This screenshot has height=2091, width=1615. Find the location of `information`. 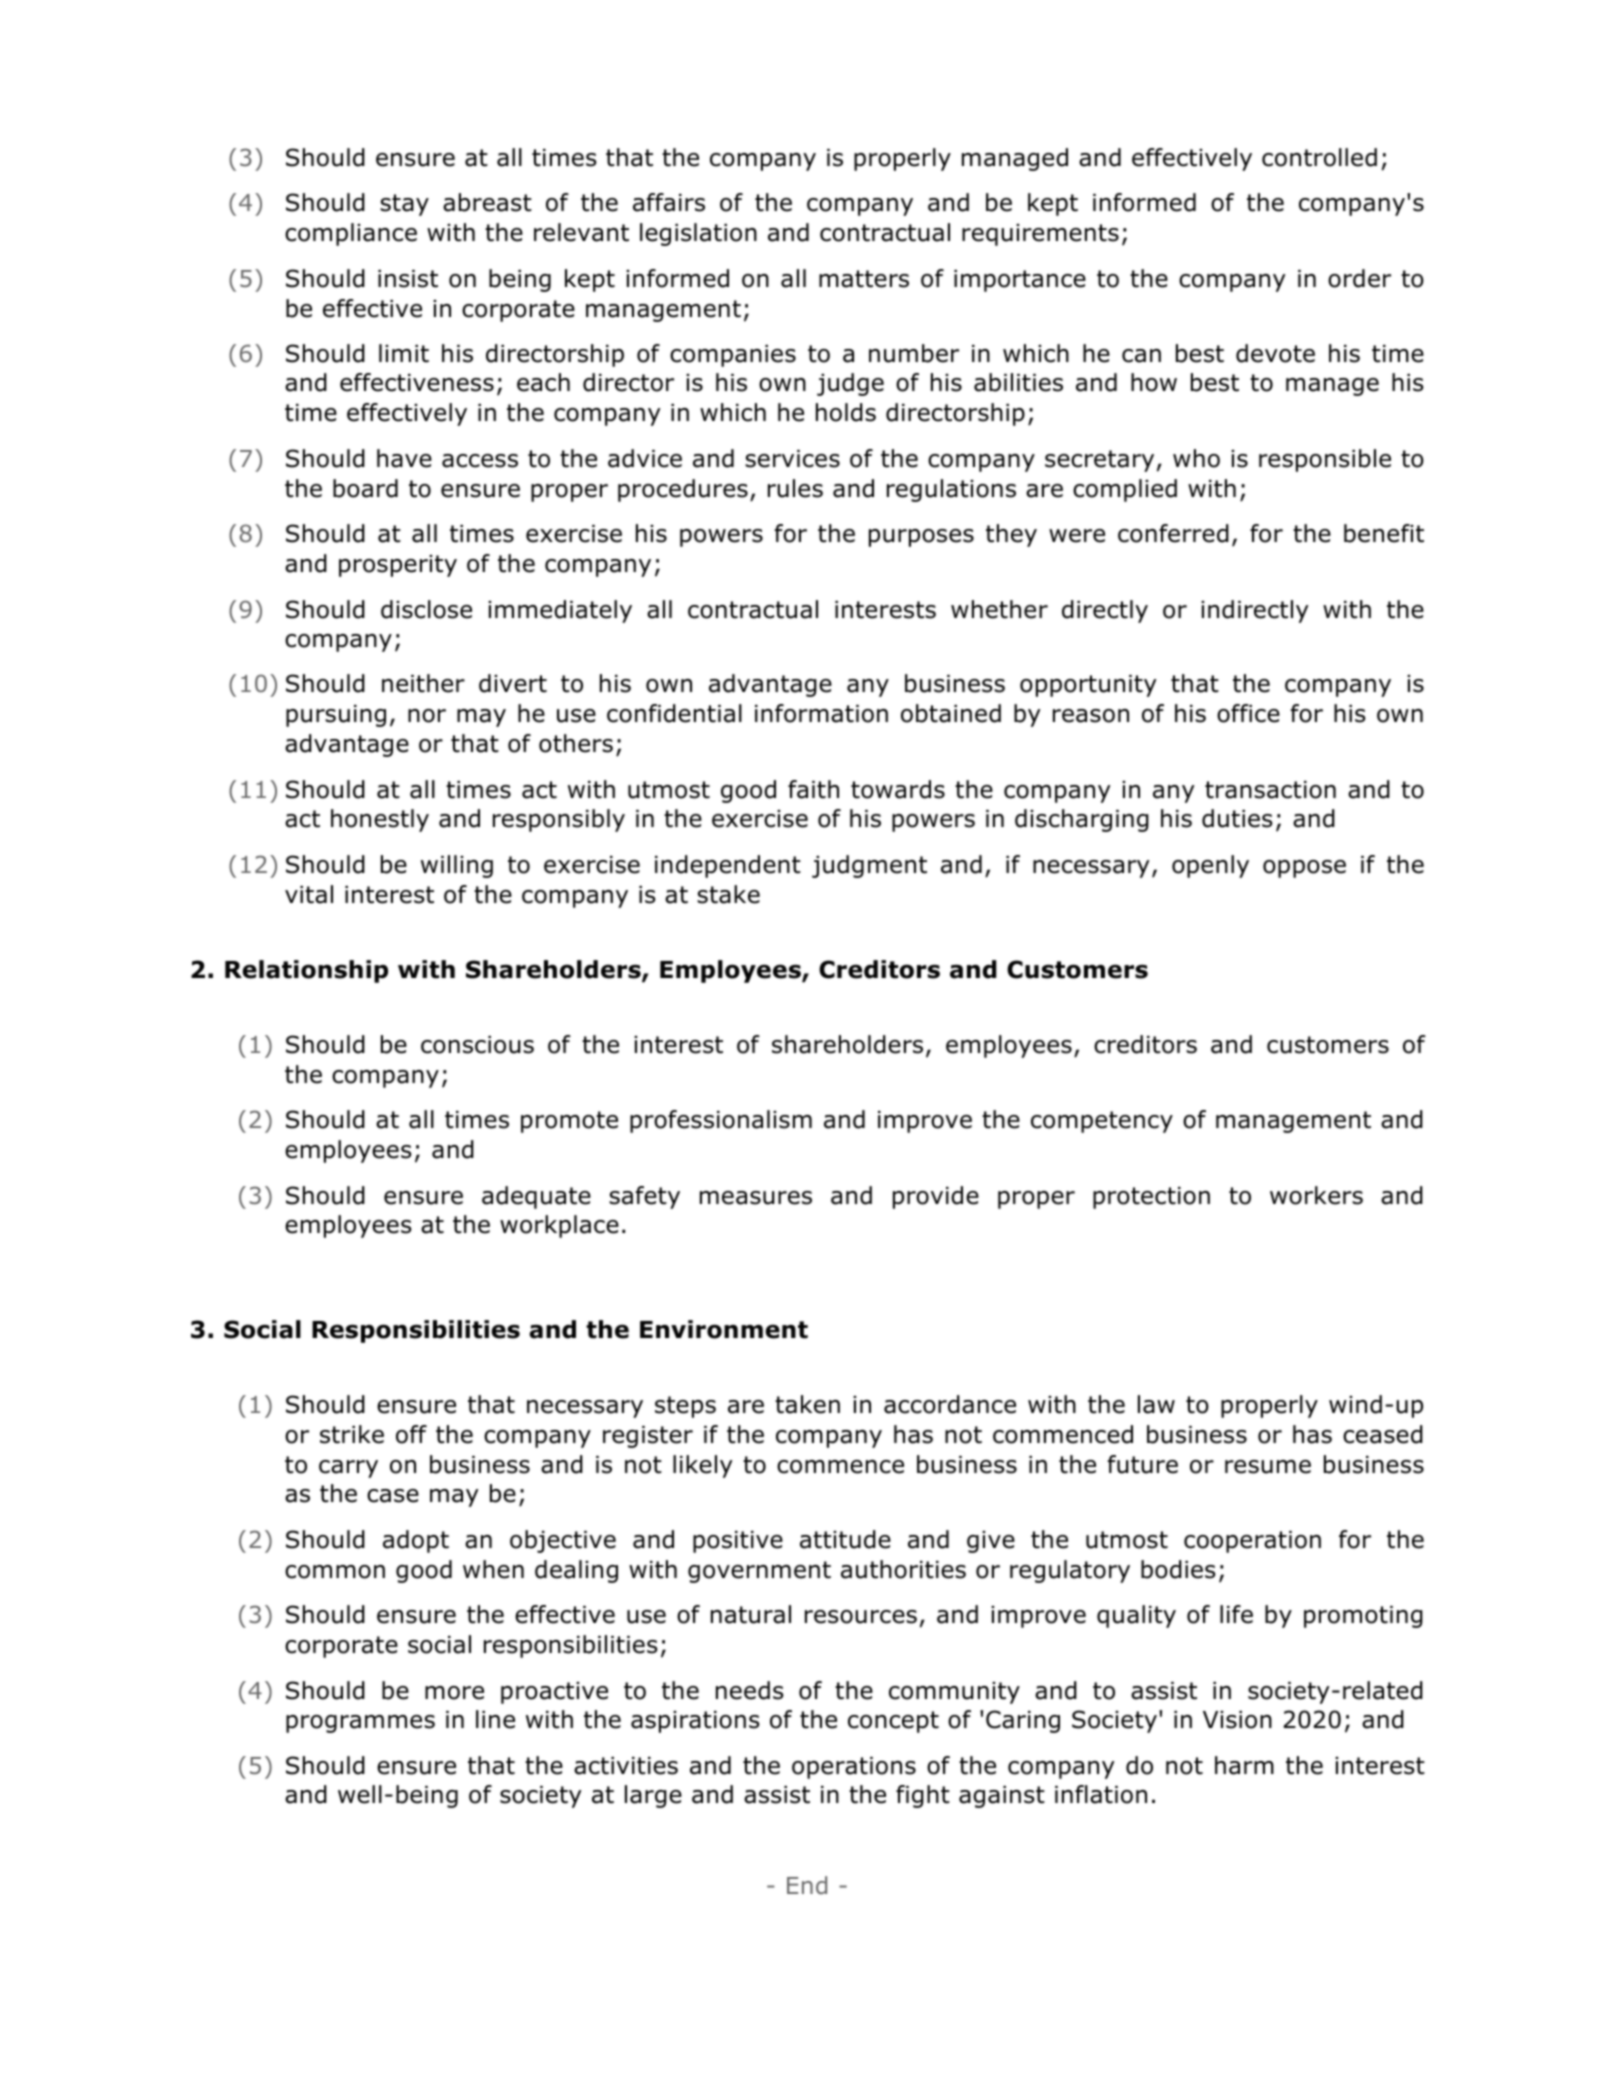

information is located at coordinates (821, 713).
